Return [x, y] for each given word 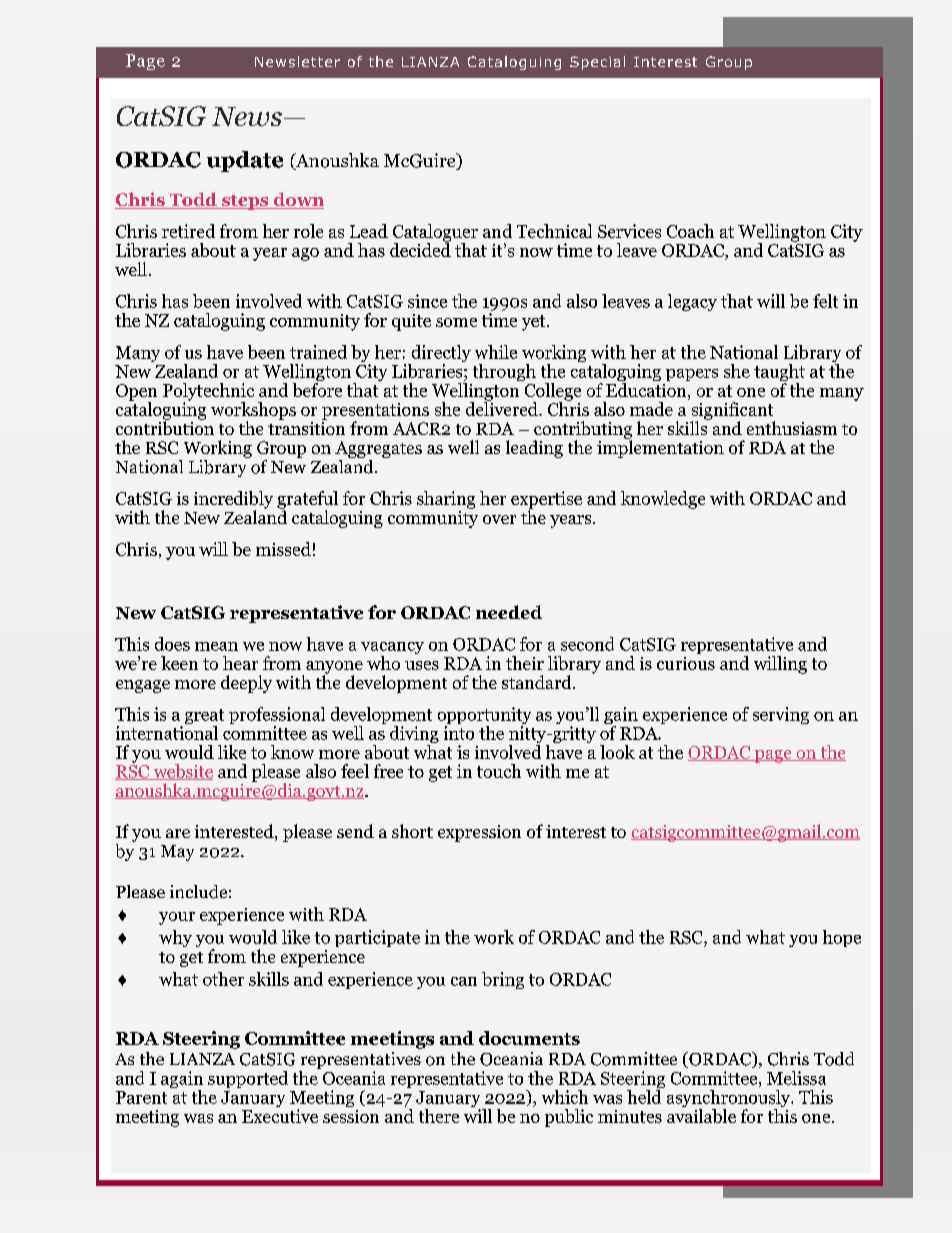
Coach [690, 231]
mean [216, 646]
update [245, 161]
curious [686, 663]
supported [248, 1079]
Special [597, 63]
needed [509, 612]
